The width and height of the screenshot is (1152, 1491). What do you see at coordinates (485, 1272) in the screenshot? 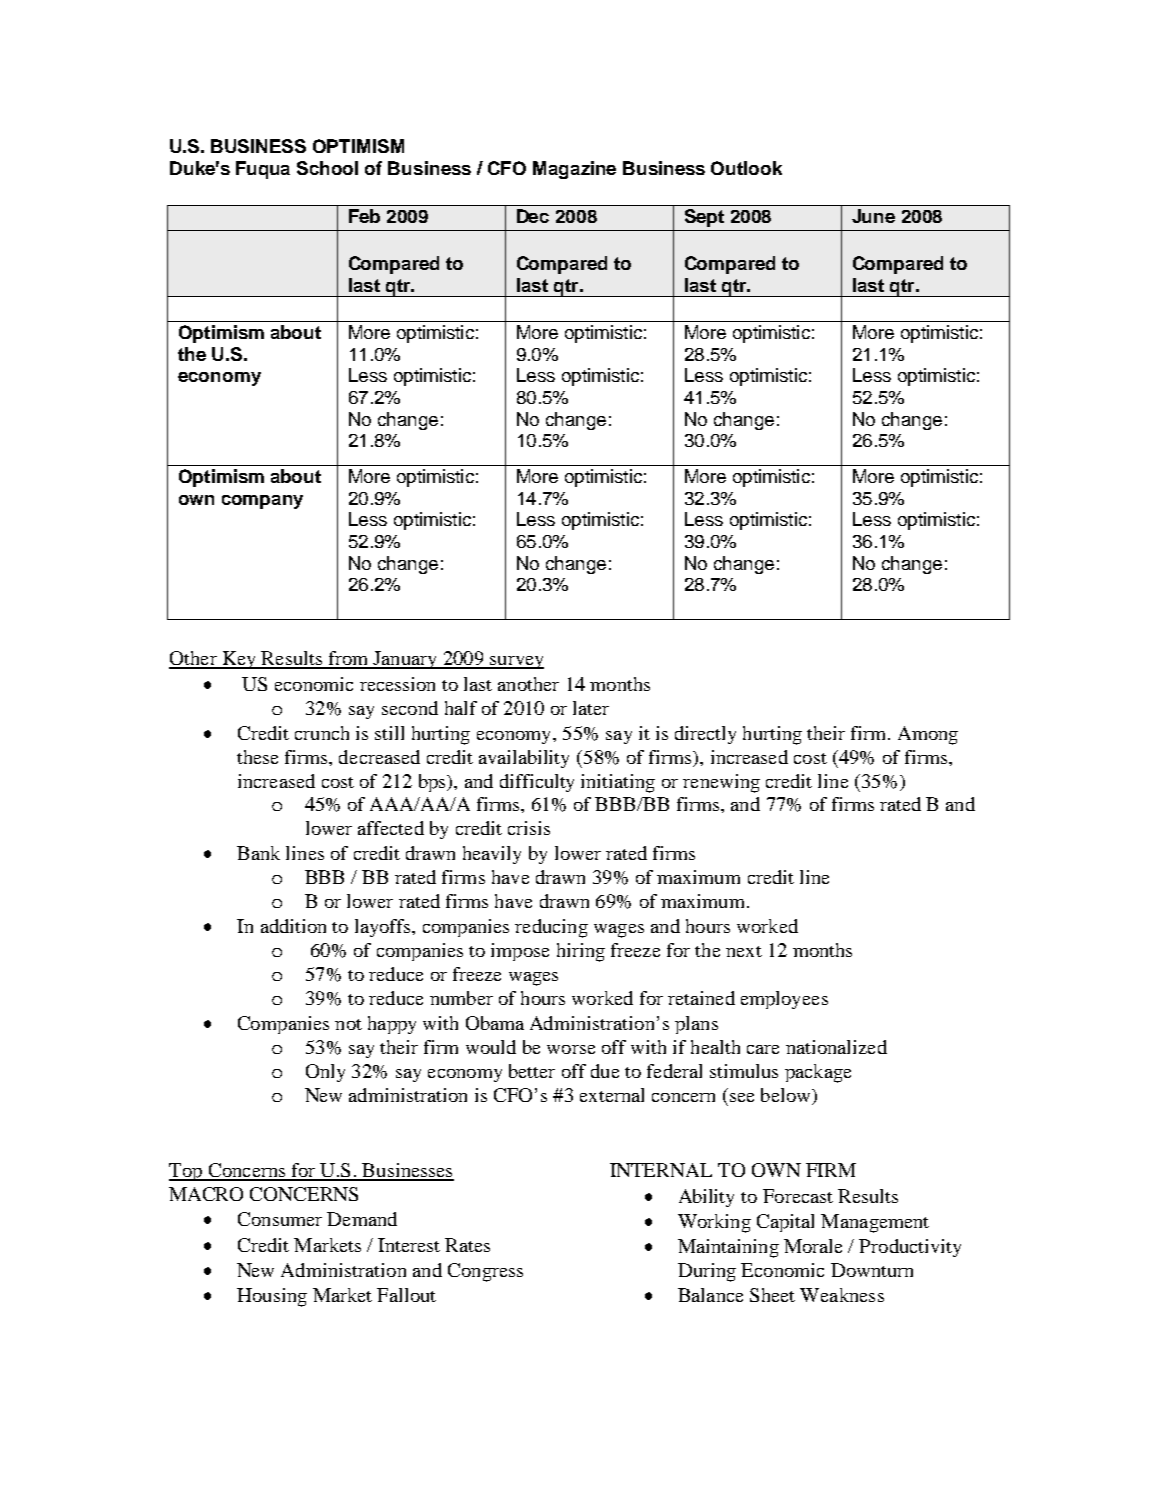
I see `Congress` at bounding box center [485, 1272].
